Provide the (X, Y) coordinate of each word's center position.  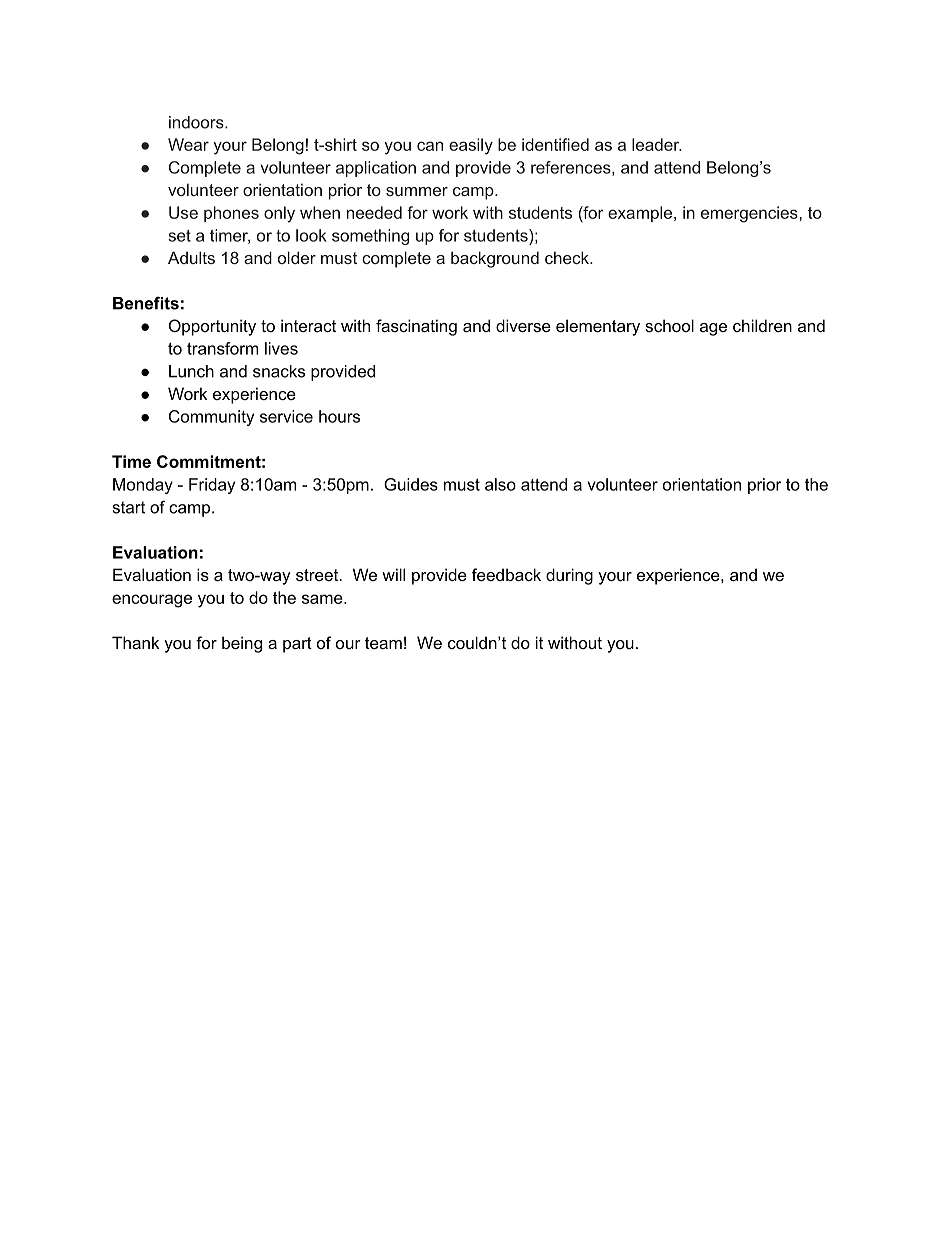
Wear (188, 144)
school (669, 325)
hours (339, 416)
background (495, 259)
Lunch (191, 371)
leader (657, 144)
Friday (212, 486)
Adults (191, 257)
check (568, 257)
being (242, 644)
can (430, 146)
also (500, 484)
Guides (411, 484)
